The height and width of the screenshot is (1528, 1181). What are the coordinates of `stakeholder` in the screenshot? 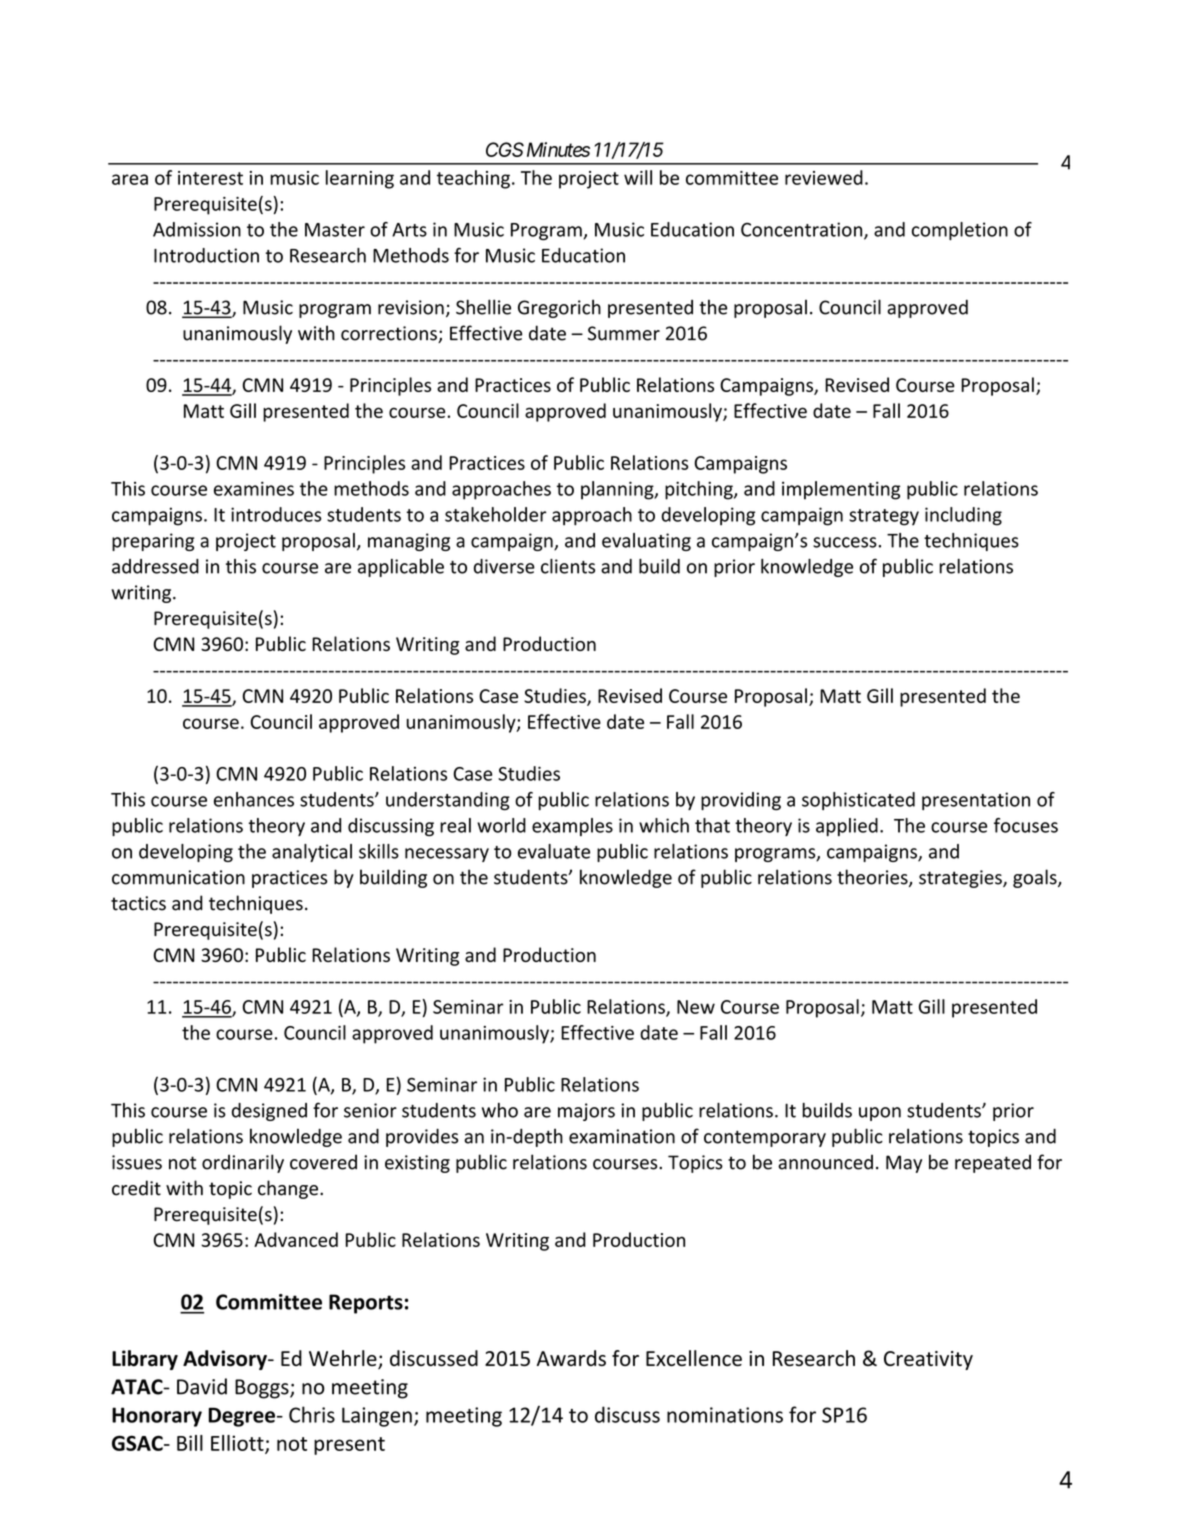 It's located at (495, 514).
